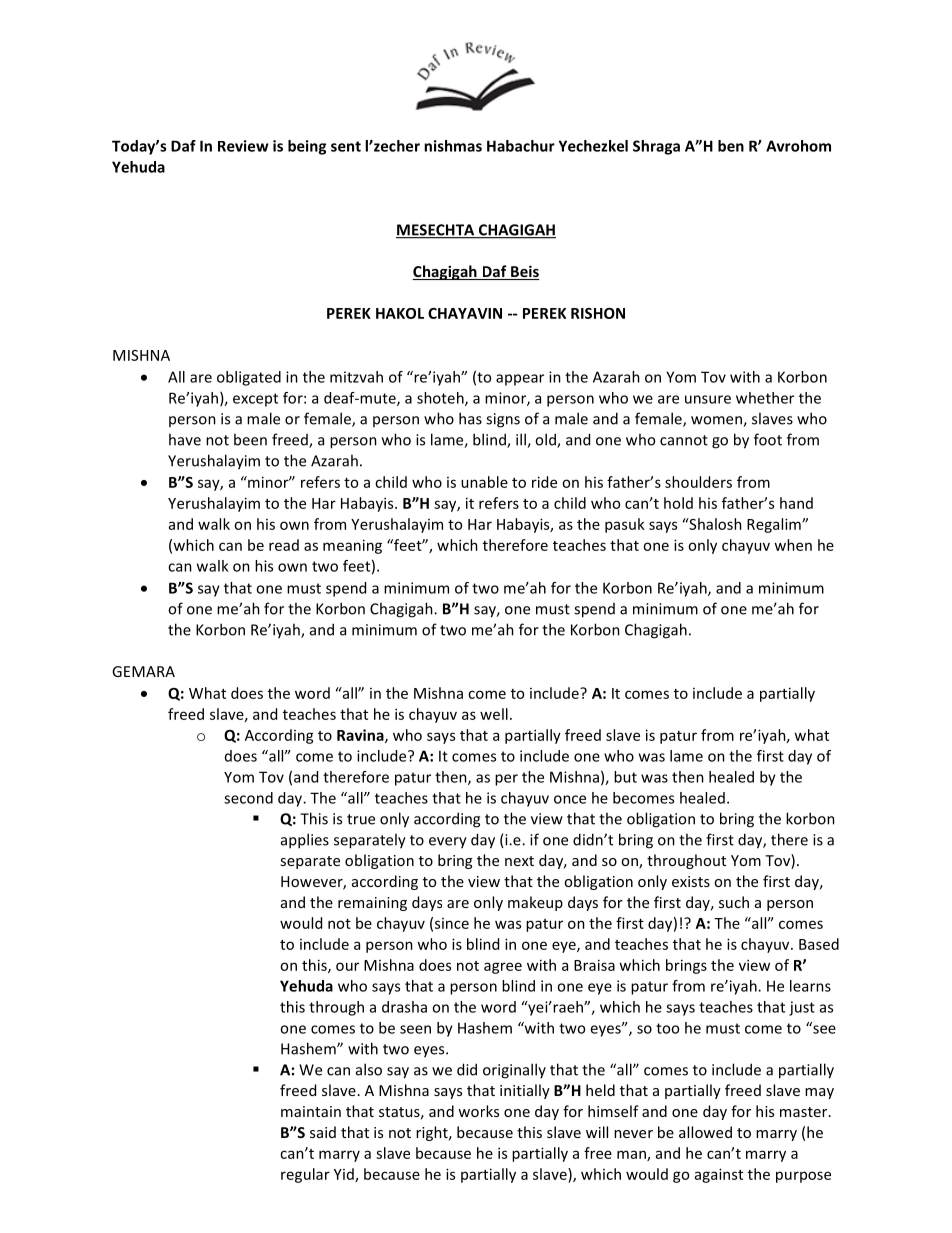 The width and height of the image is (952, 1233). Describe the element at coordinates (284, 545) in the image. I see `read` at that location.
